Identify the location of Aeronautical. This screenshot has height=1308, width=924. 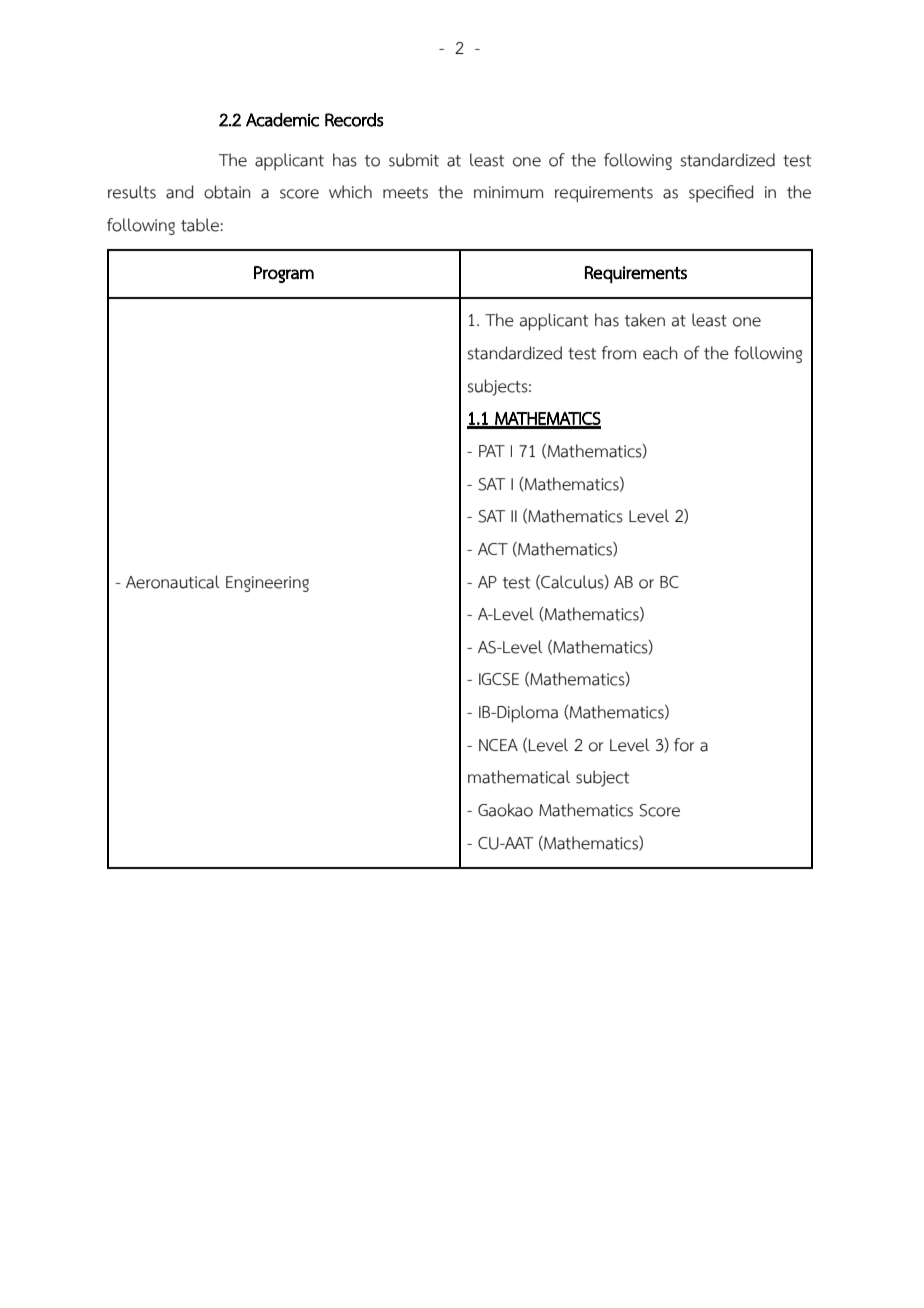
(173, 582).
